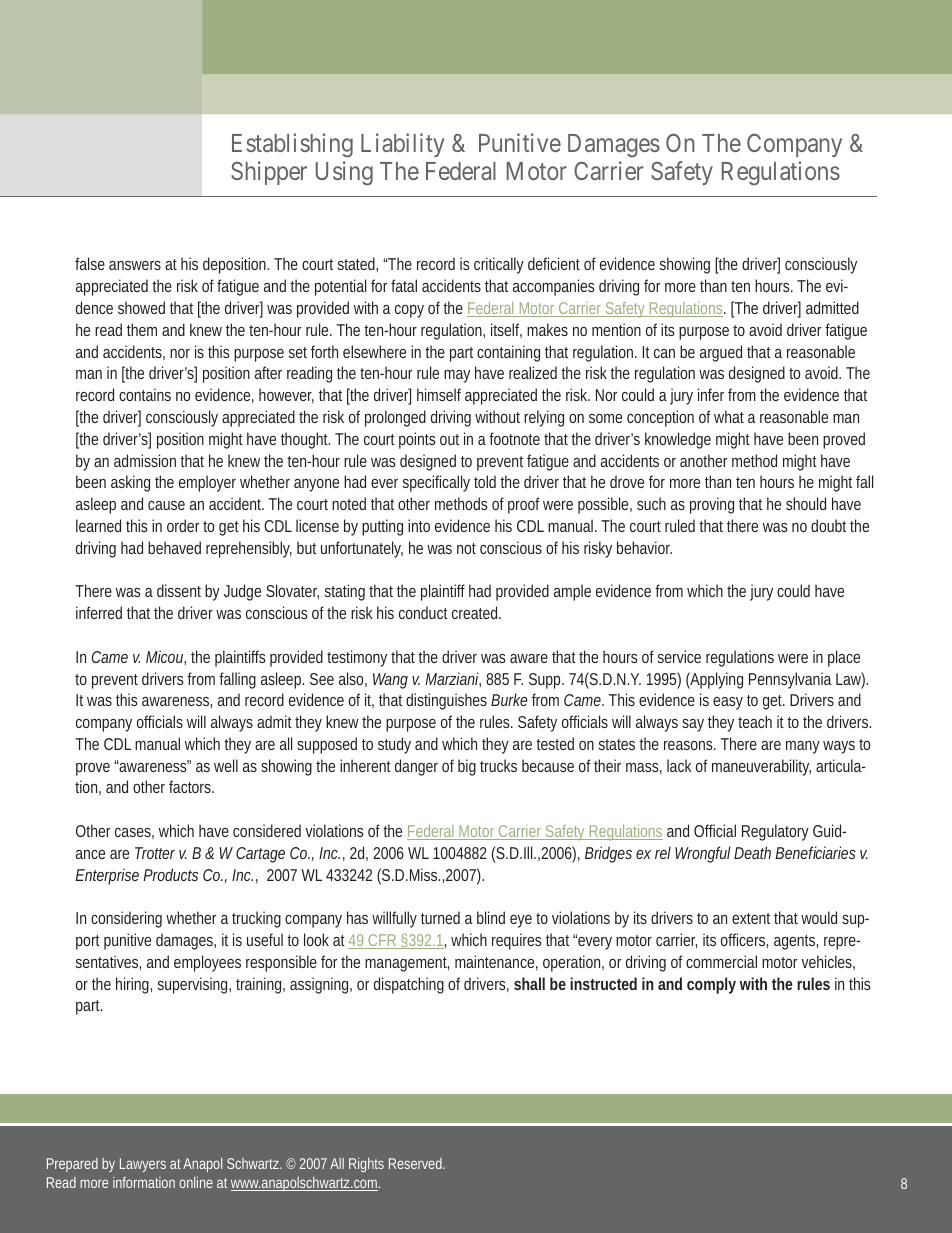  I want to click on dissent, so click(179, 590).
